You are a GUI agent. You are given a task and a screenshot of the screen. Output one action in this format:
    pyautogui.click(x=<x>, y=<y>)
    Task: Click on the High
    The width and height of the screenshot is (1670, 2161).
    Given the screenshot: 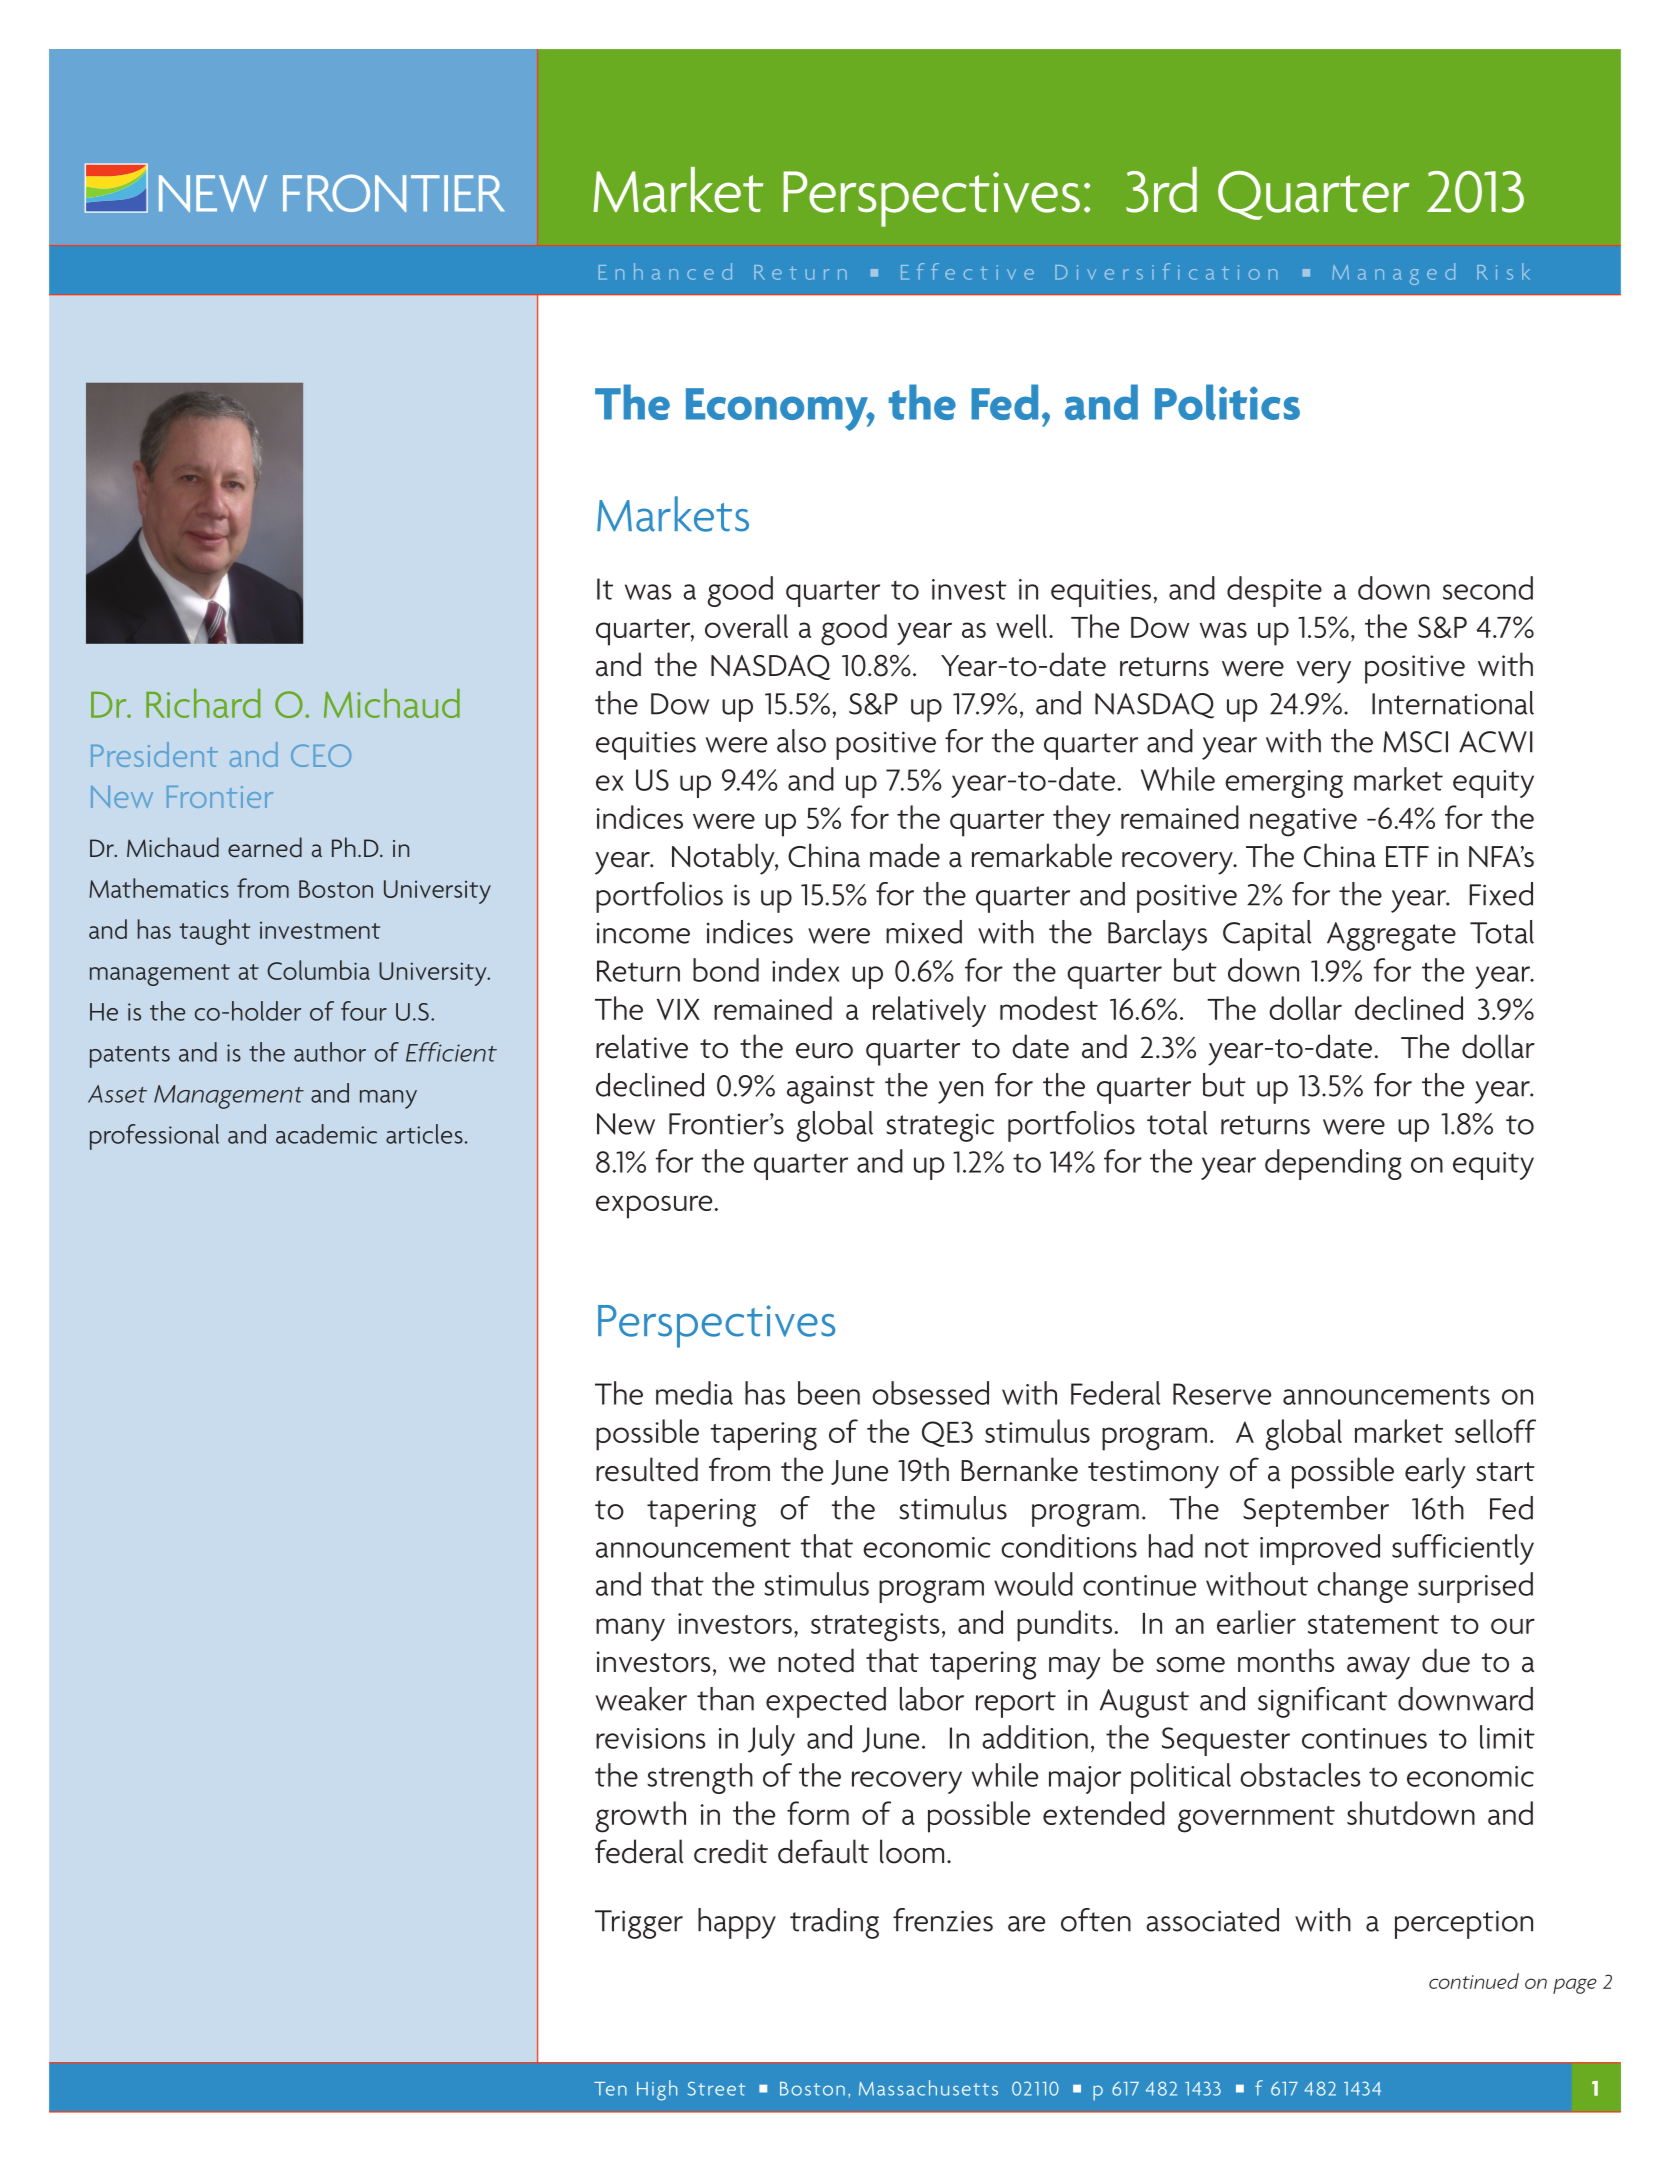 What is the action you would take?
    pyautogui.click(x=657, y=2090)
